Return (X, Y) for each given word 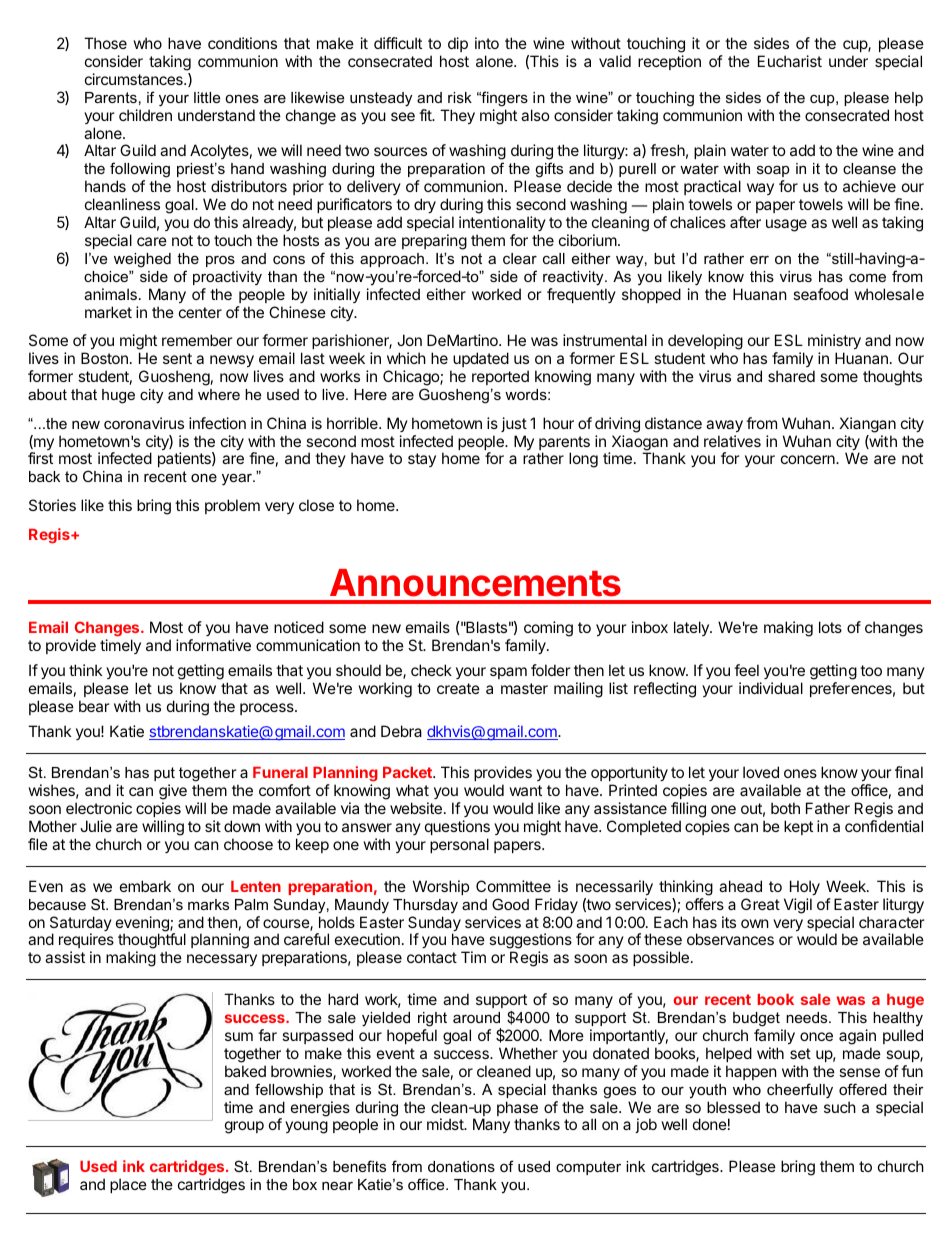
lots (830, 627)
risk (460, 97)
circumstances (135, 79)
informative (213, 645)
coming (548, 629)
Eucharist (790, 61)
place (128, 1185)
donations (461, 1166)
